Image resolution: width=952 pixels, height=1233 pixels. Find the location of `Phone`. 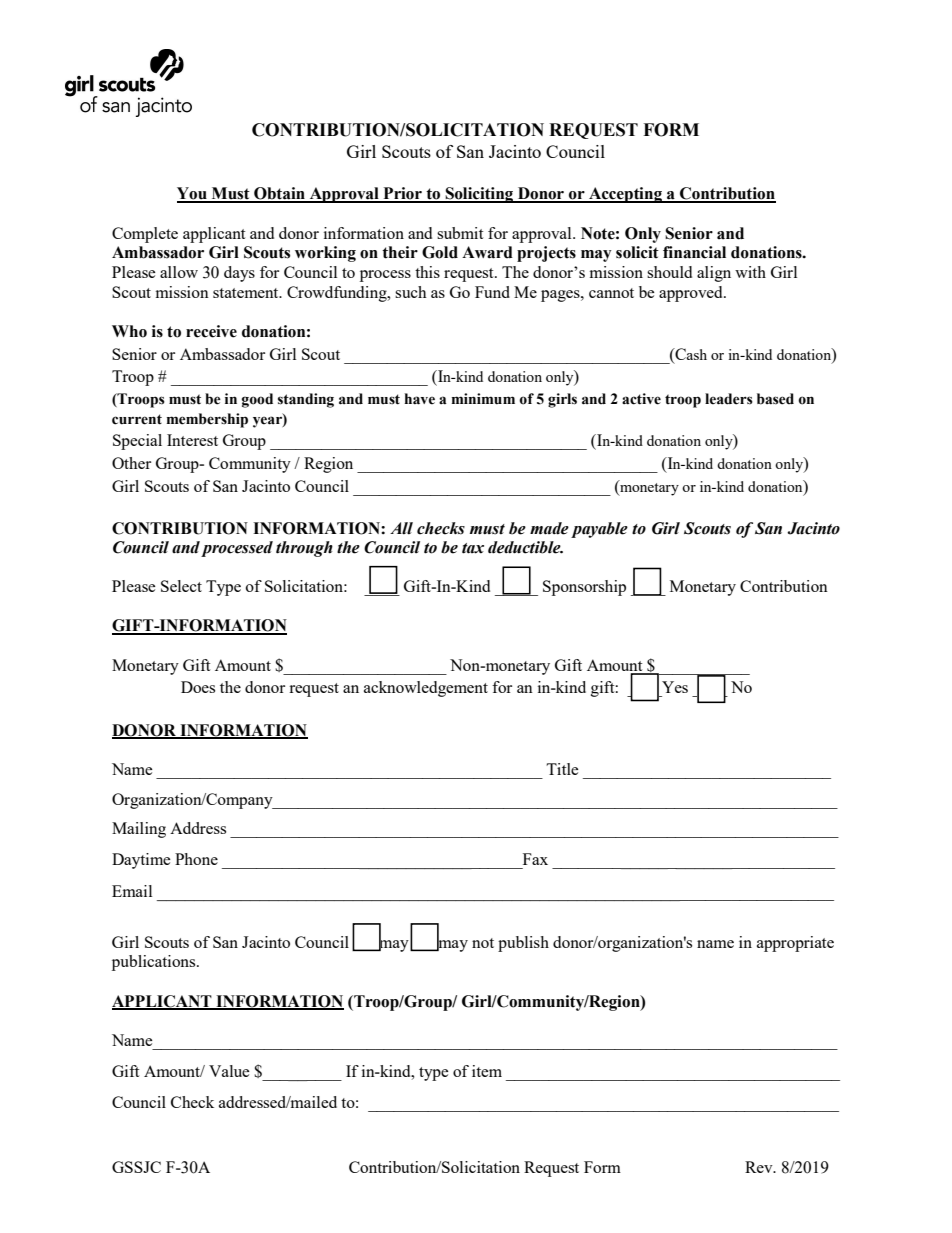

Phone is located at coordinates (196, 859).
